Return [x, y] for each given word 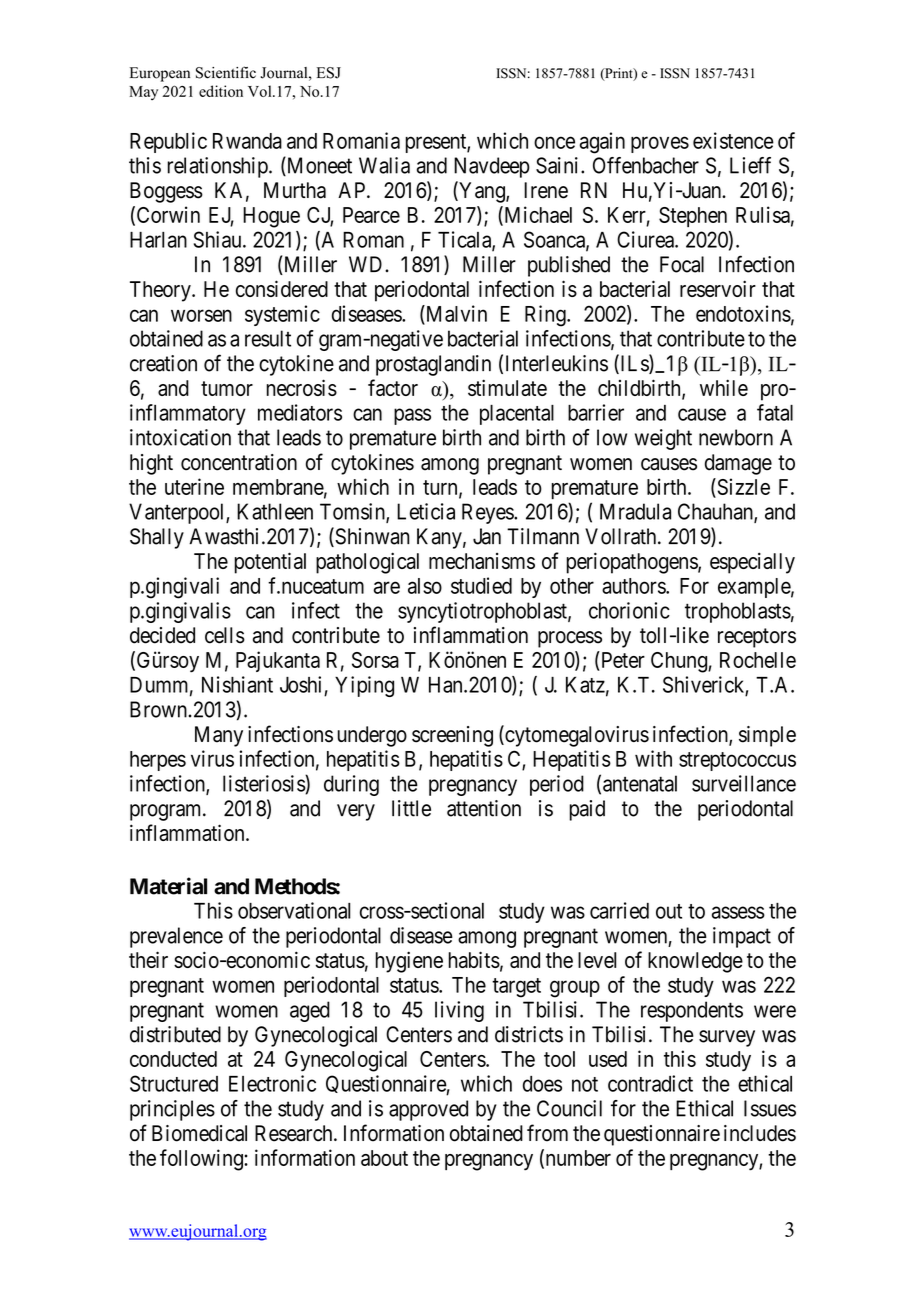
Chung [680, 662]
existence [733, 140]
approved [428, 1110]
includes [760, 1133]
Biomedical [199, 1133]
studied [481, 585]
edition [221, 91]
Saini [559, 165]
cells [225, 635]
